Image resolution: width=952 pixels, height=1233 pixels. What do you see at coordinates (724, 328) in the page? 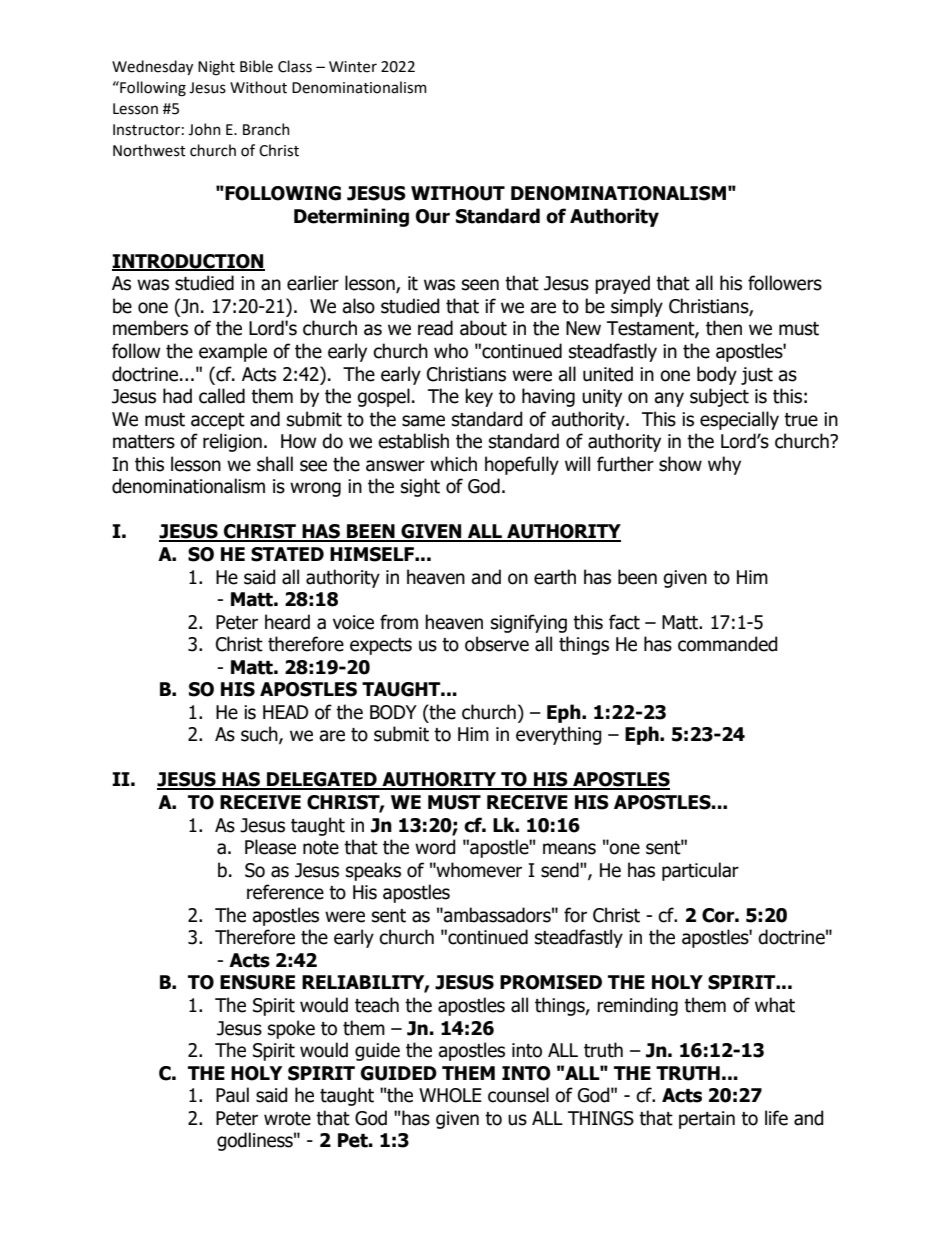
I see `then` at bounding box center [724, 328].
